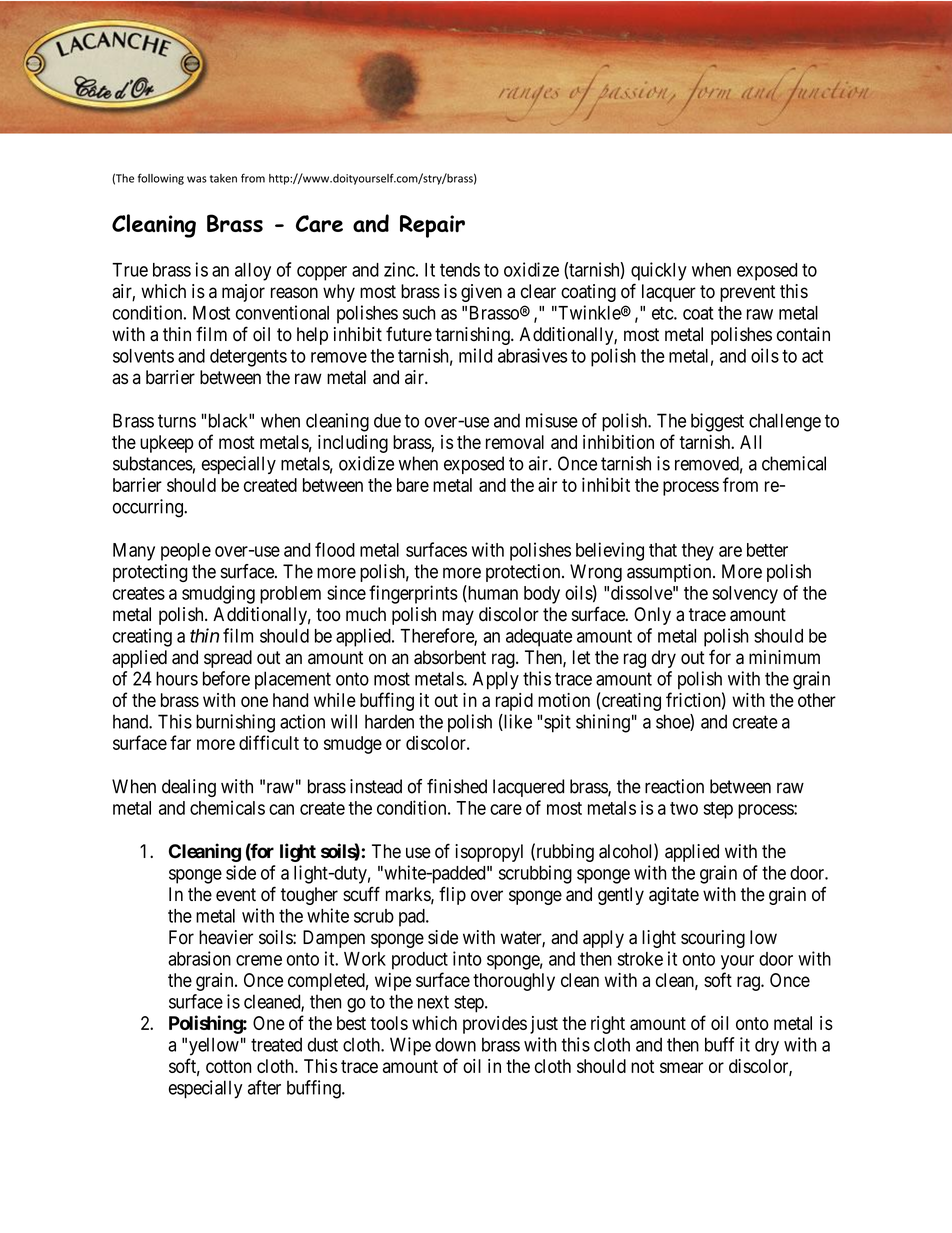 The image size is (952, 1233). Describe the element at coordinates (458, 617) in the screenshot. I see `may` at that location.
